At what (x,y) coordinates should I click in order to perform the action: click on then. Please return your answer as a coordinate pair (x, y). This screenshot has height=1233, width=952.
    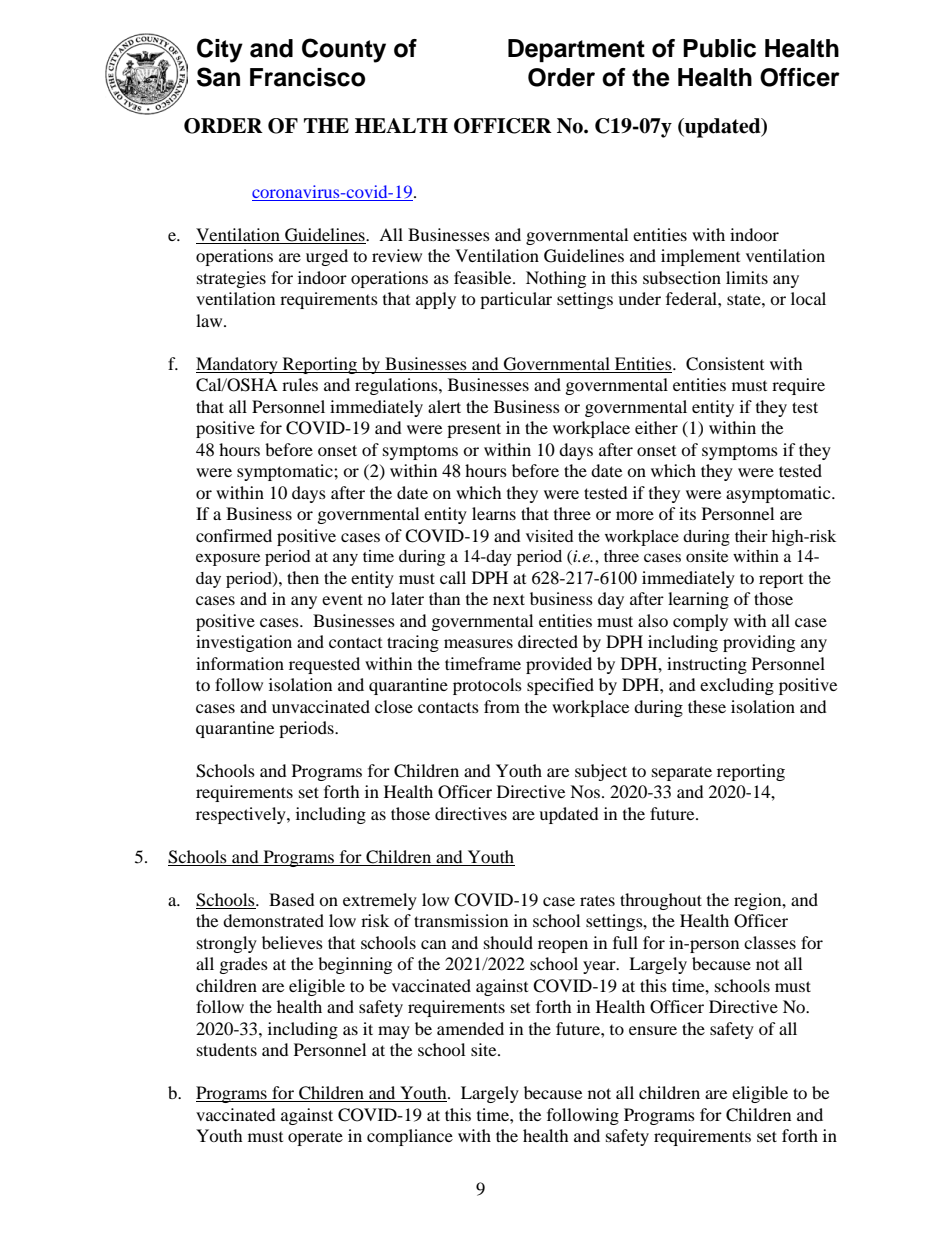
    Looking at the image, I should click on (303, 577).
